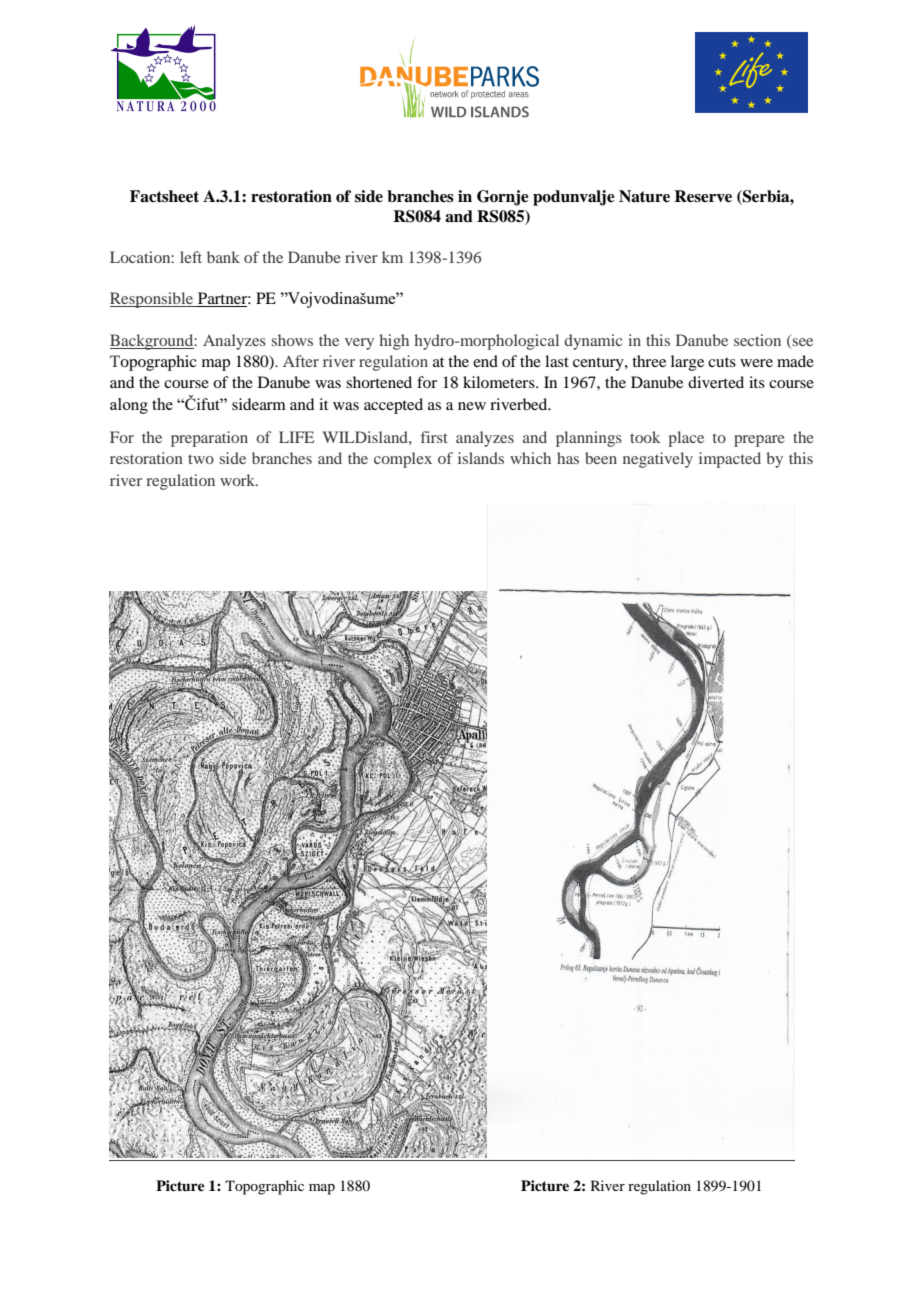  Describe the element at coordinates (730, 460) in the image. I see `impacted` at that location.
